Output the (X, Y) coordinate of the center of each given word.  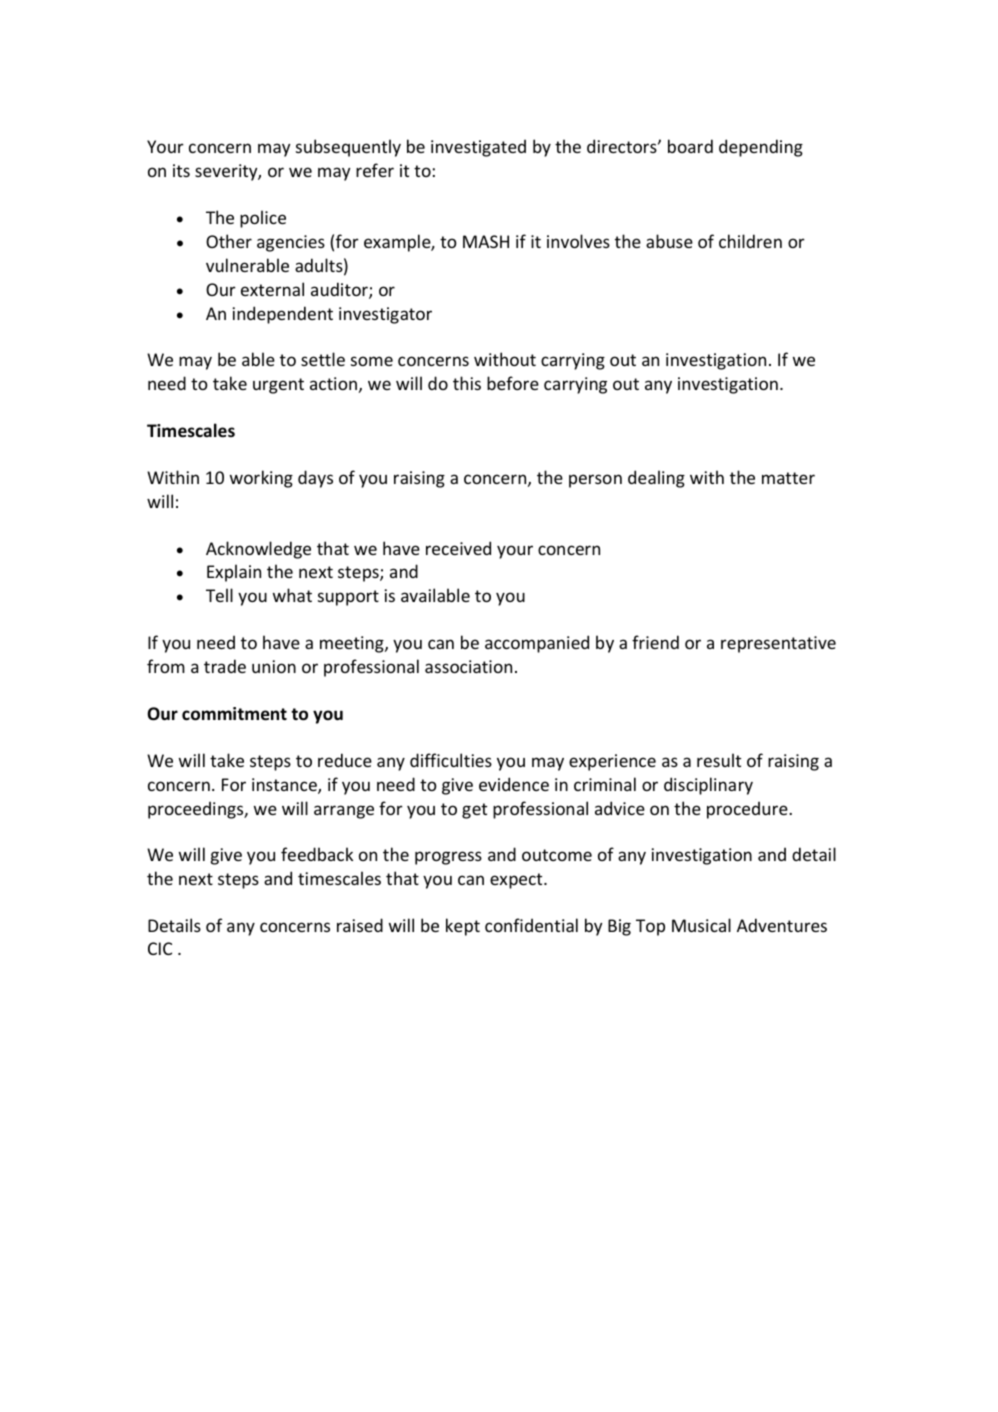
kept (463, 927)
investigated (478, 148)
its (181, 170)
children (750, 241)
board (690, 146)
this (467, 383)
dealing (656, 479)
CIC (160, 948)
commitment (234, 714)
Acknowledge (258, 550)
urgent (278, 386)
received (458, 548)
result (719, 760)
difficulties (451, 760)
